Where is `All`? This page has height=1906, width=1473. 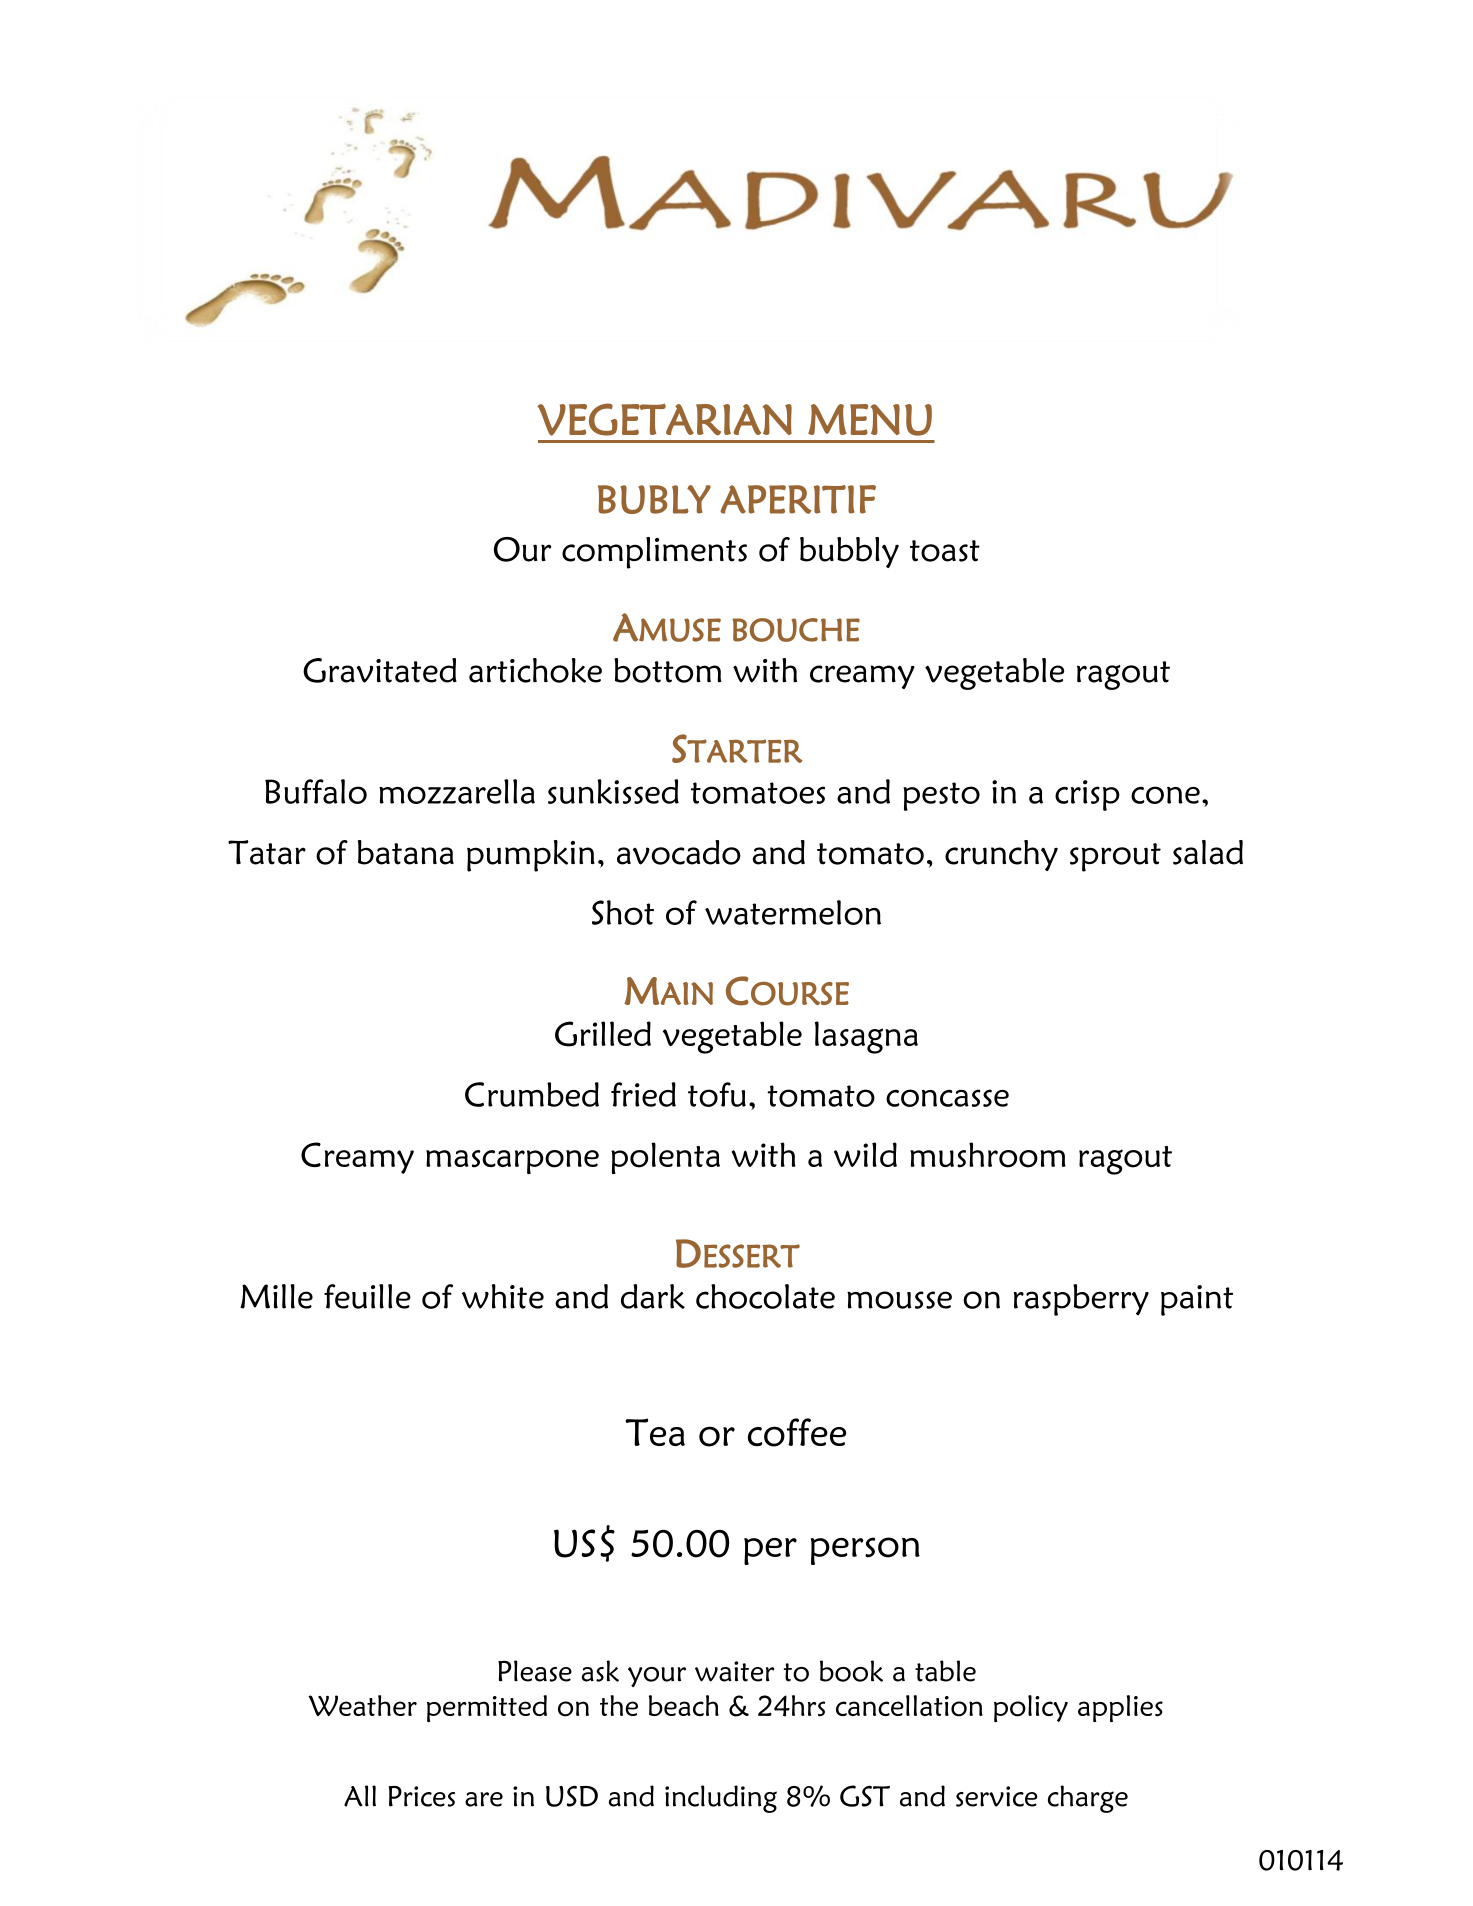
All is located at coordinates (360, 1796).
